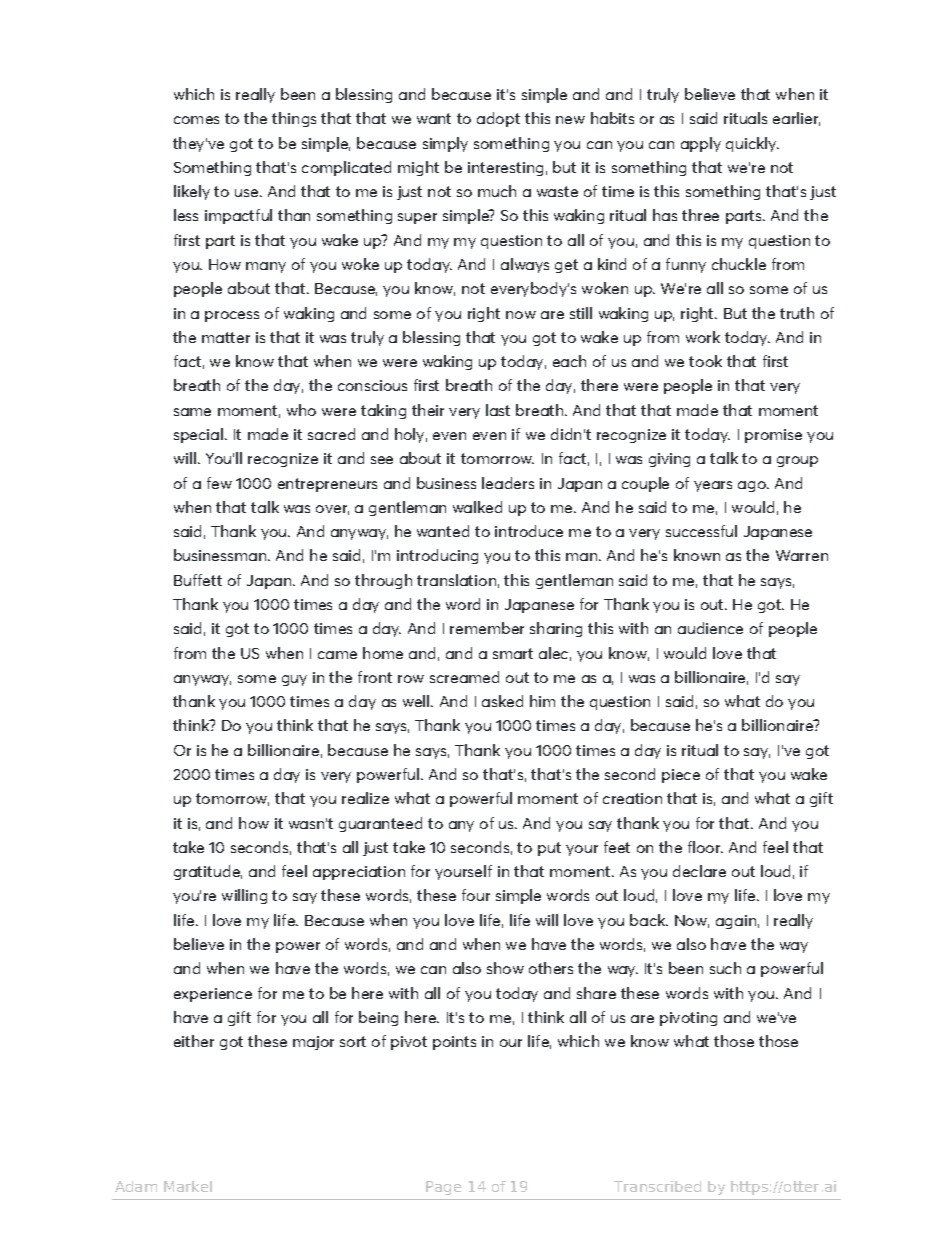 Image resolution: width=952 pixels, height=1233 pixels. What do you see at coordinates (657, 1186) in the screenshot?
I see `Transcribed` at bounding box center [657, 1186].
